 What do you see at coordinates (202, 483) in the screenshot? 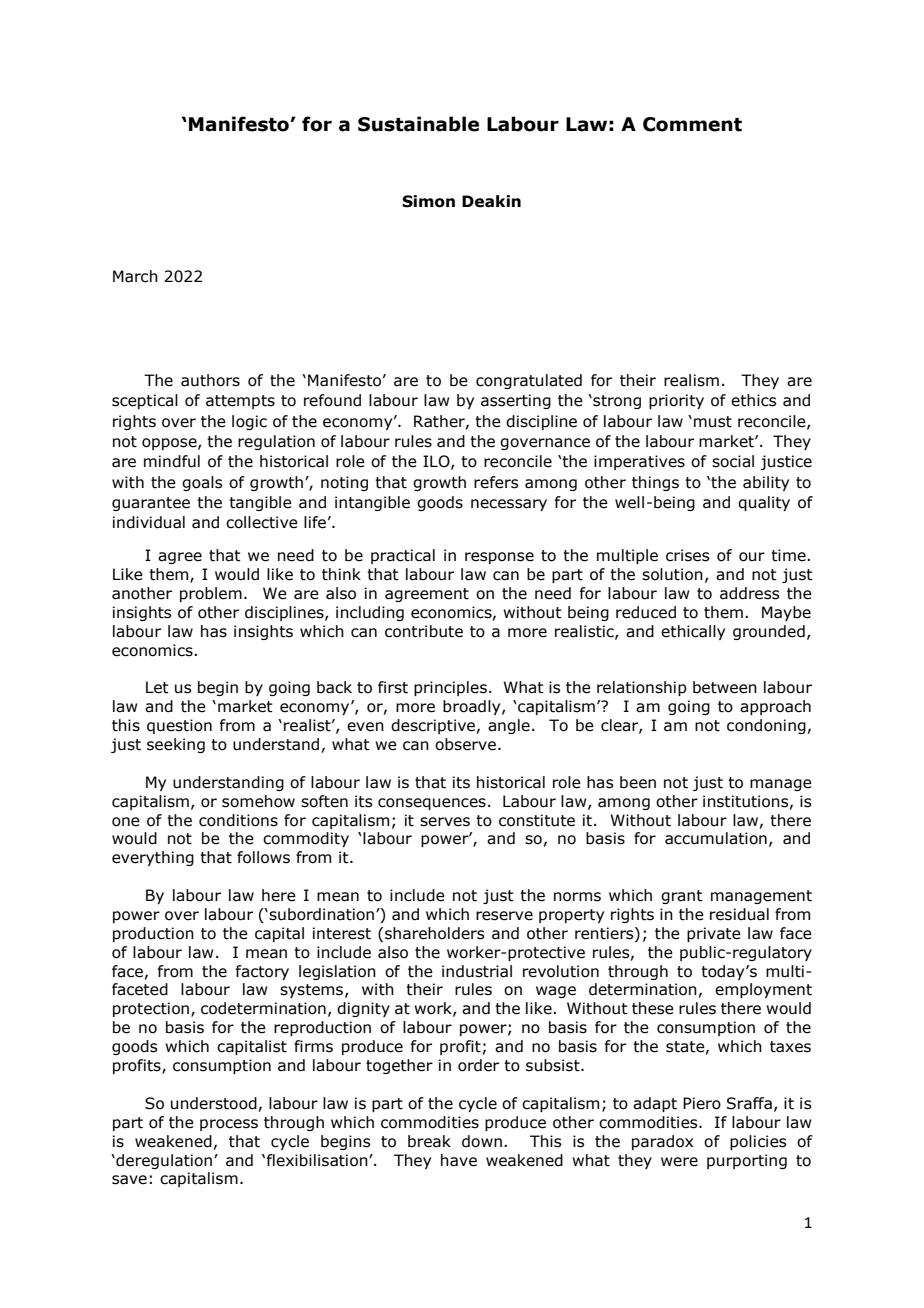
I see `goals` at bounding box center [202, 483].
